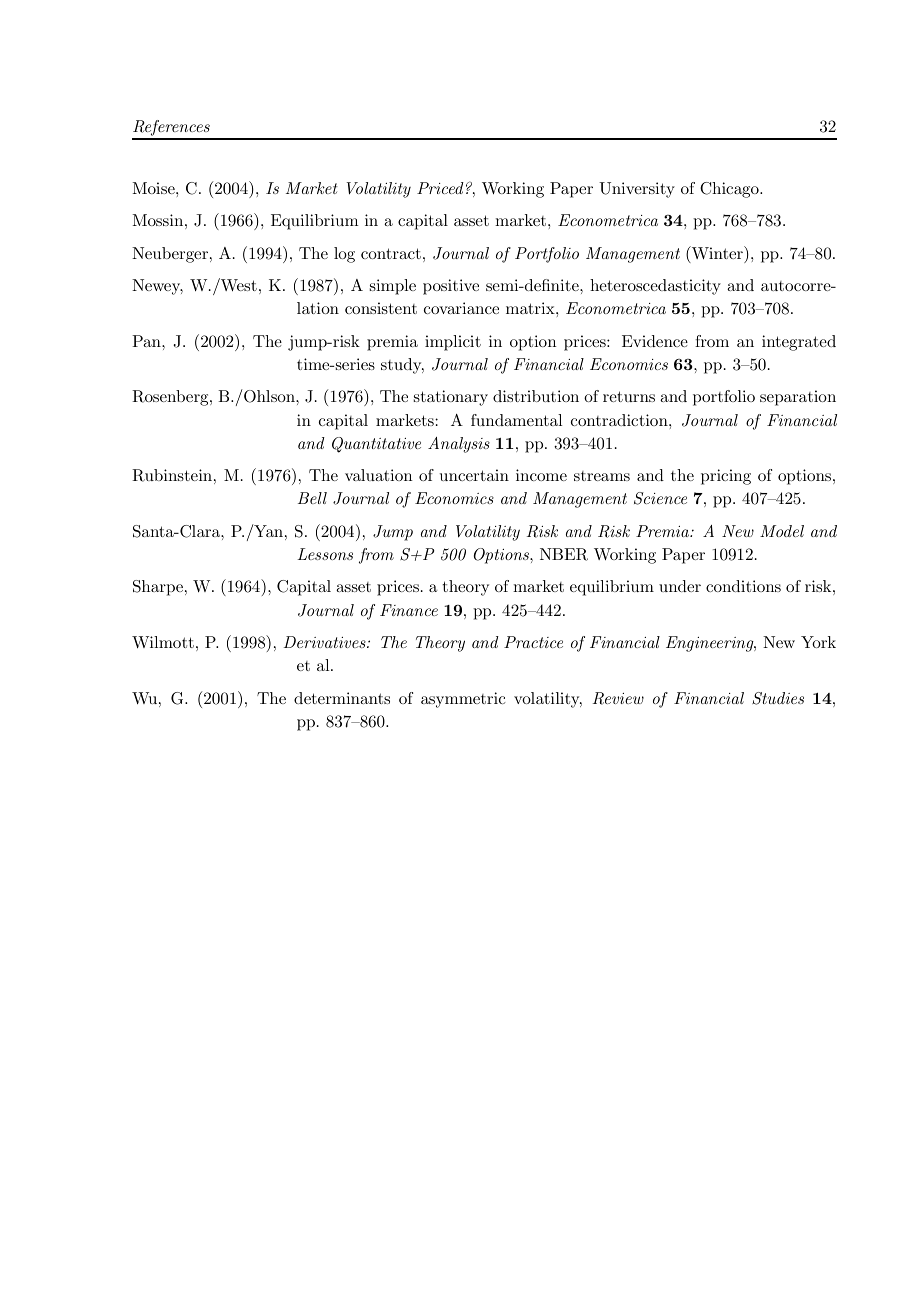 The width and height of the screenshot is (924, 1308). What do you see at coordinates (730, 190) in the screenshot?
I see `Chicago` at bounding box center [730, 190].
